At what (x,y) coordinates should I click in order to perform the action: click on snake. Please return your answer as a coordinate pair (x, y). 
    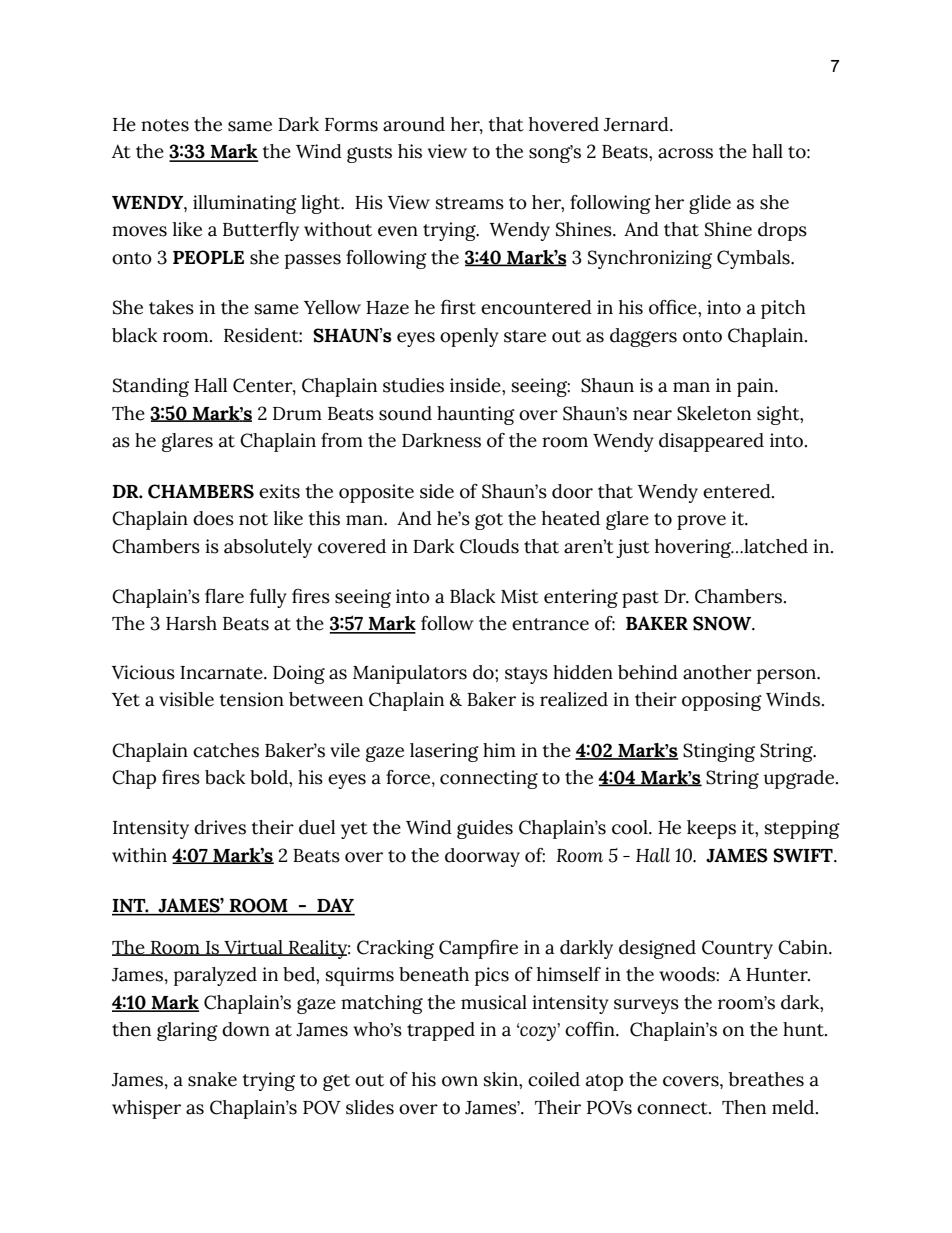
    Looking at the image, I should click on (212, 1079).
